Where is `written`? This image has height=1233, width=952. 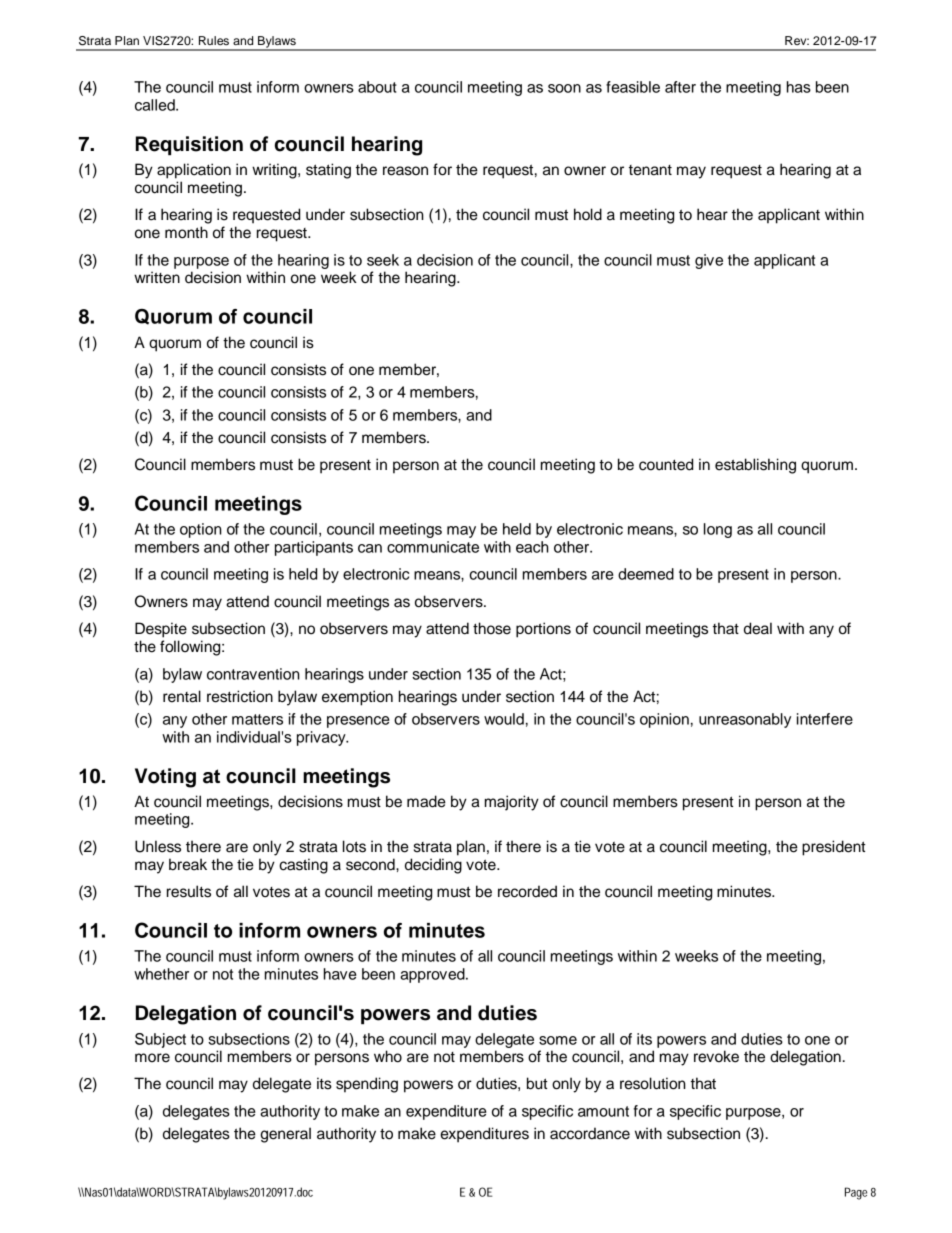
written is located at coordinates (157, 277).
